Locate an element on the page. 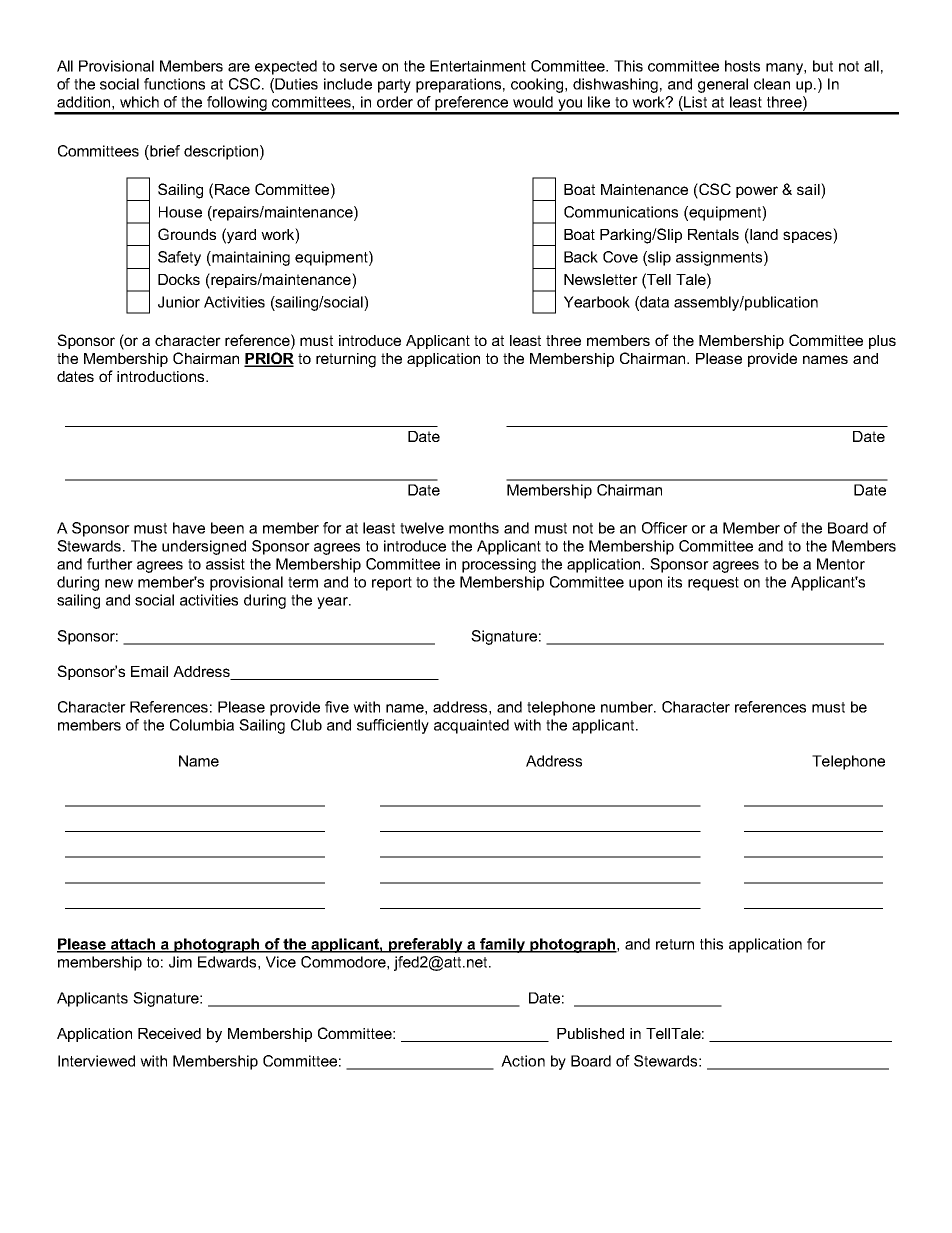 This page has height=1233, width=952. Published is located at coordinates (590, 1033).
